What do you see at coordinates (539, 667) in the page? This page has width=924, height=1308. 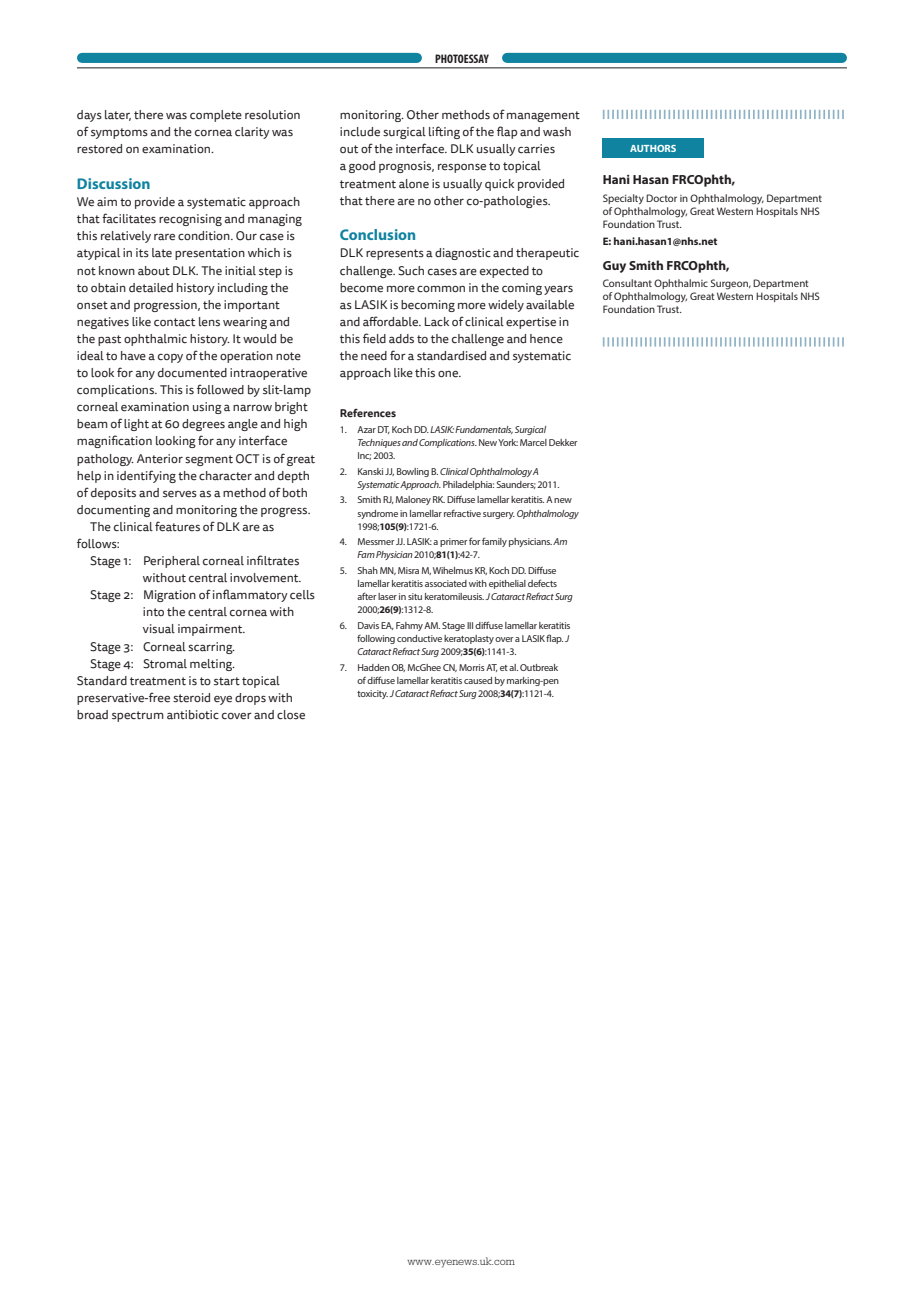 I see `Outbreak` at bounding box center [539, 667].
